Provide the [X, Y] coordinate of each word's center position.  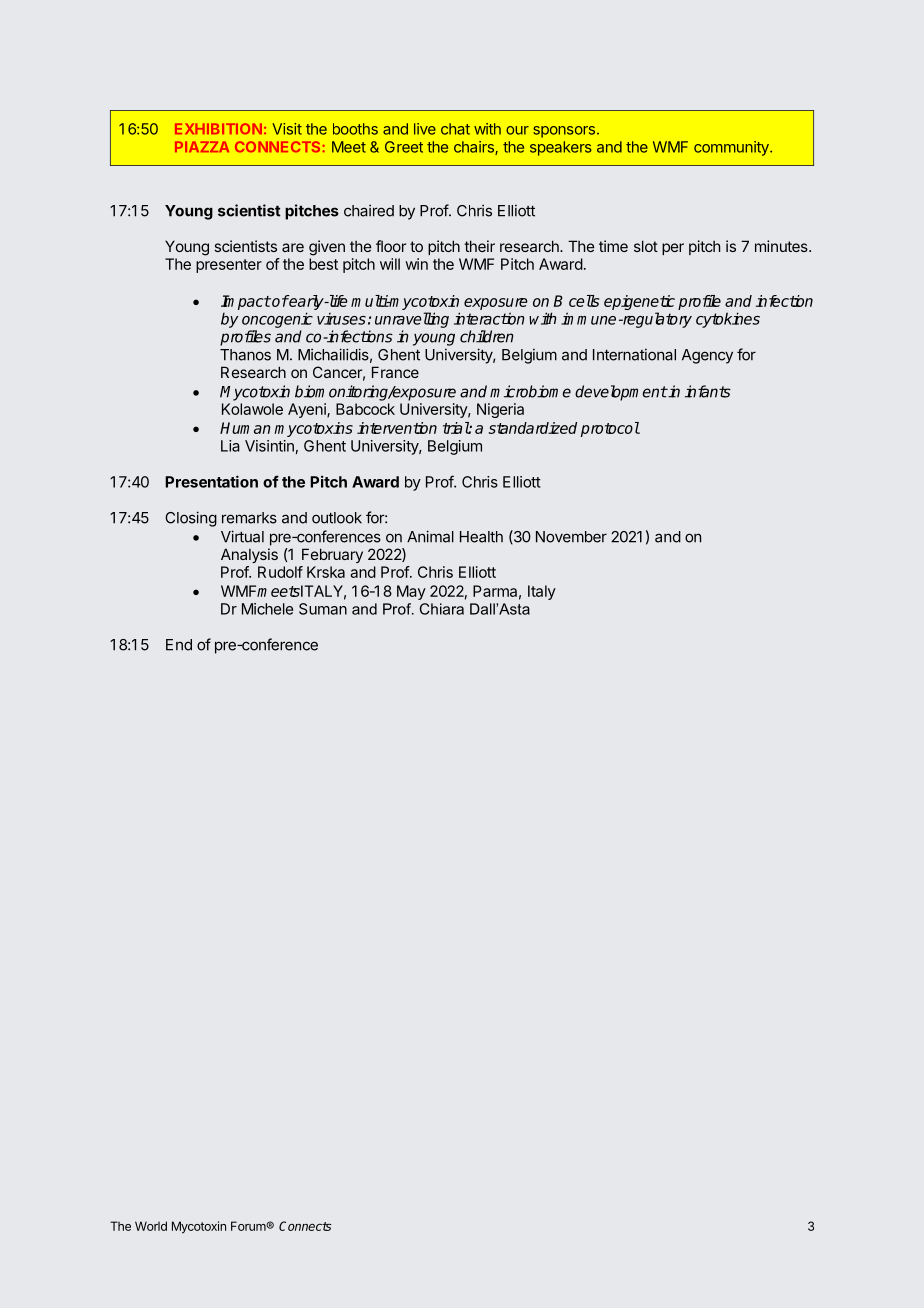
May [411, 592]
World [151, 1226]
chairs [475, 148]
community [732, 148]
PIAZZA [202, 146]
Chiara [442, 609]
